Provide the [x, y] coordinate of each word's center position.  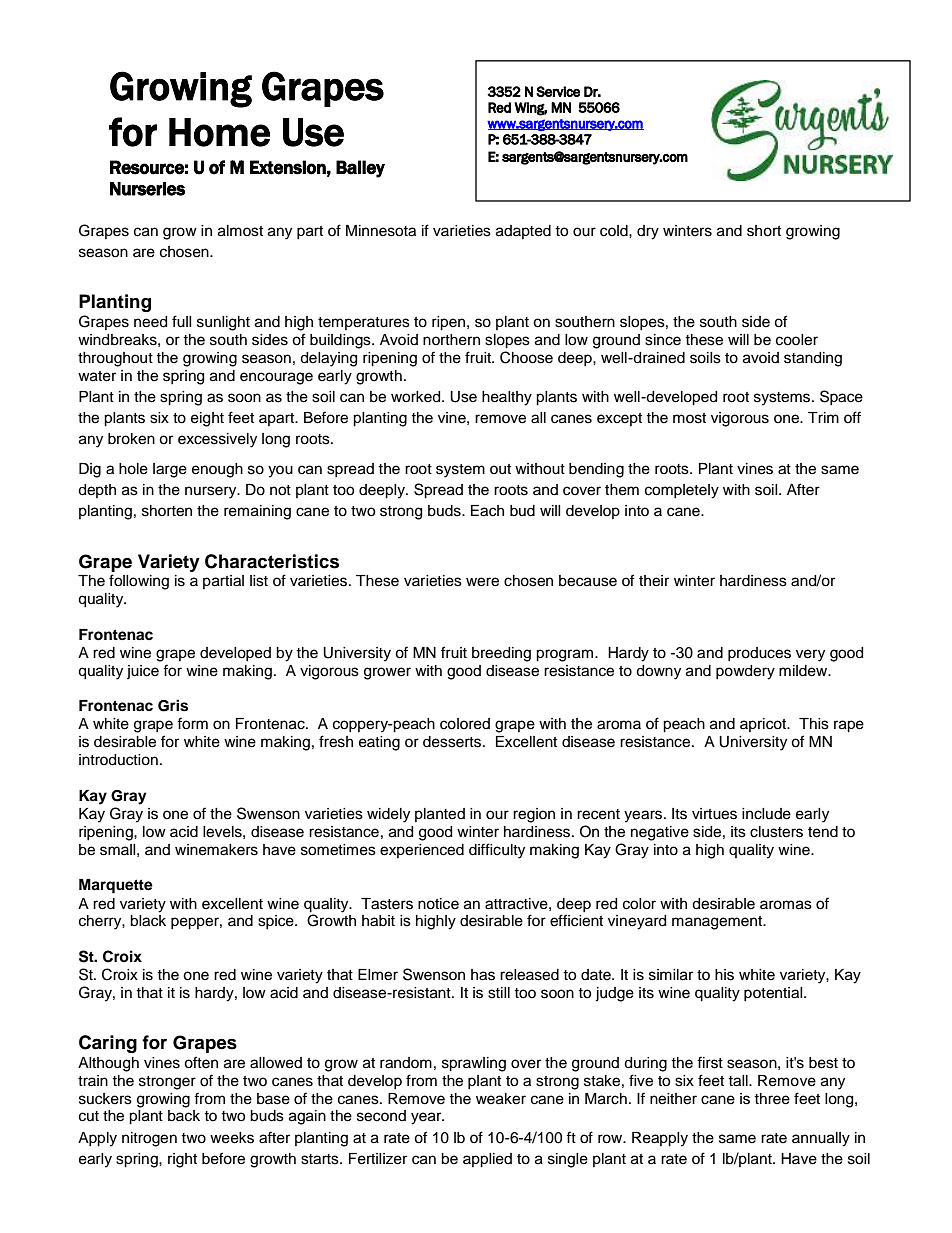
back [184, 1116]
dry [648, 232]
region [534, 815]
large [170, 470]
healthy [507, 398]
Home [219, 132]
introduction [118, 760]
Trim [823, 417]
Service [558, 91]
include [766, 814]
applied [487, 1160]
